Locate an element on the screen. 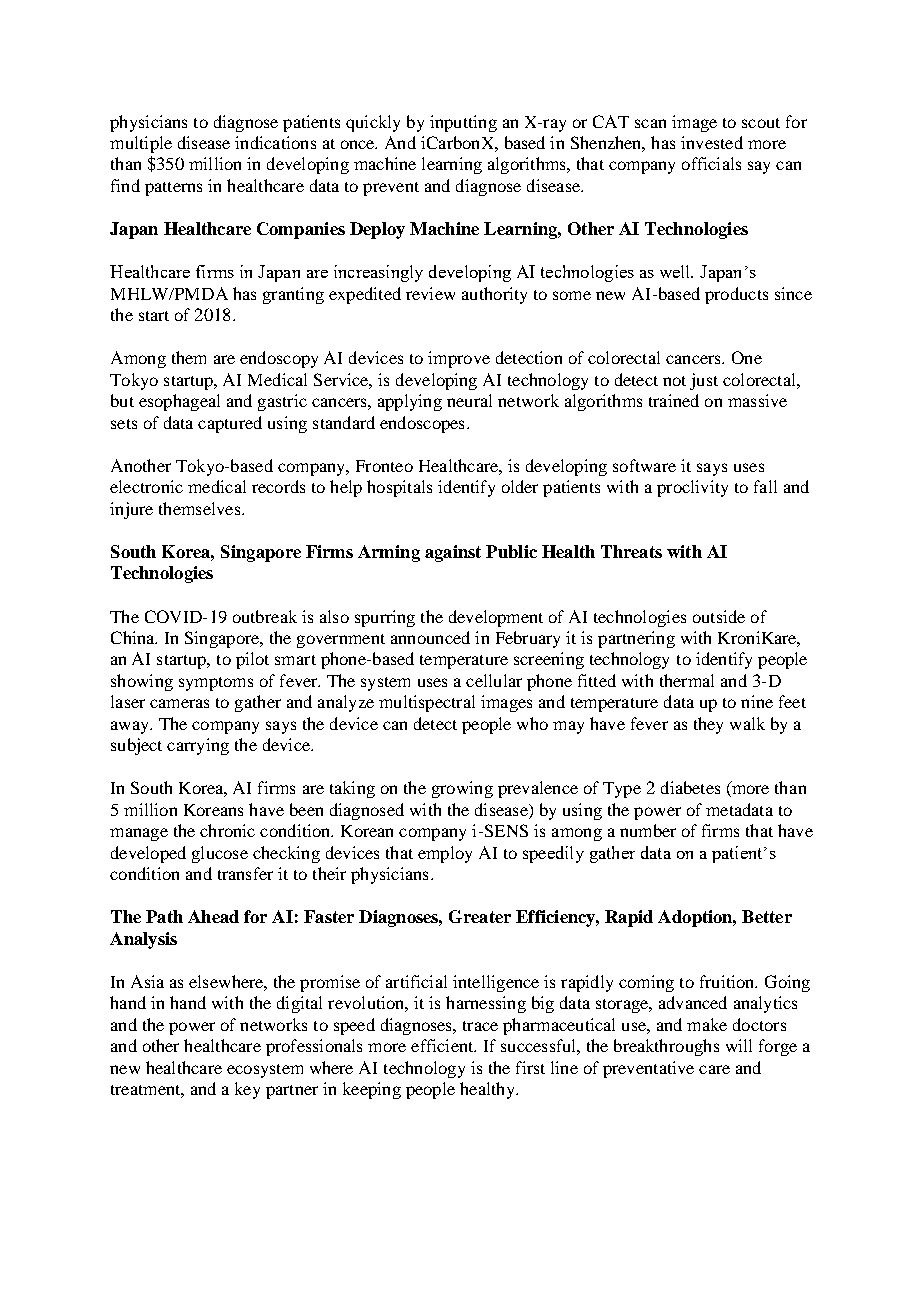 This screenshot has height=1308, width=924. outbreak is located at coordinates (265, 616).
